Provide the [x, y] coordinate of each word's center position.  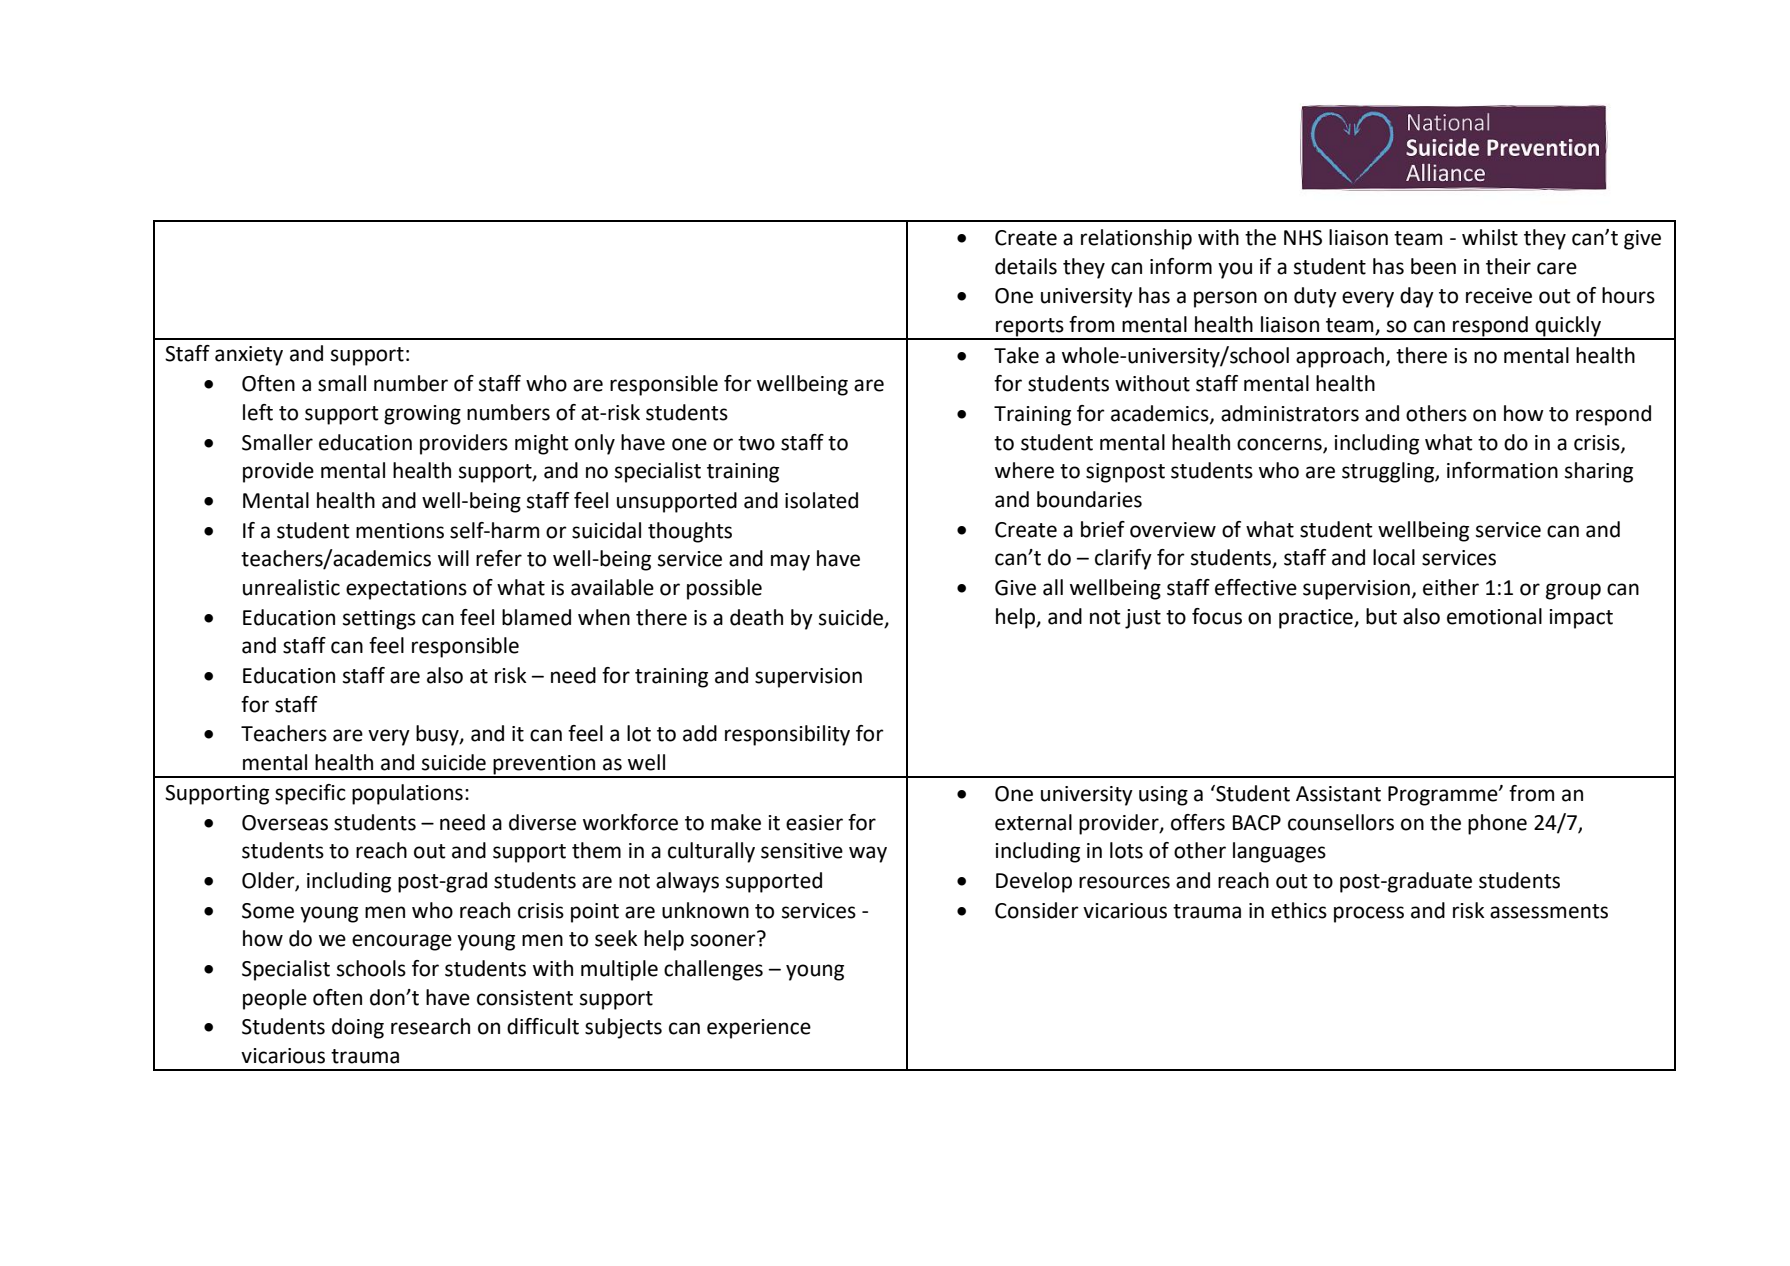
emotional [1494, 616]
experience [759, 1029]
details [1026, 266]
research [430, 1026]
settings [379, 620]
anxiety [249, 356]
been [1433, 266]
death [756, 617]
